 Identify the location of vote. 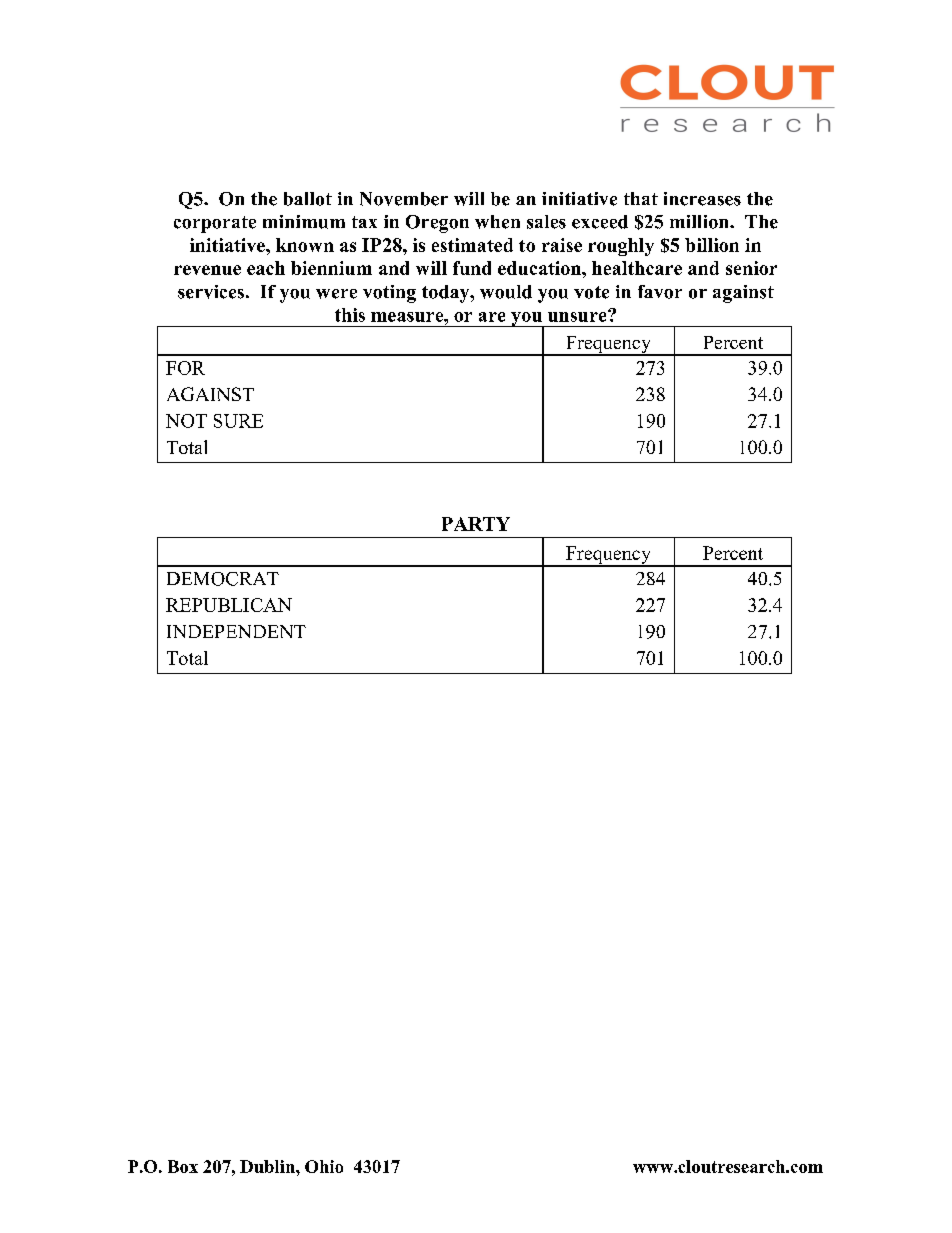
(591, 292).
